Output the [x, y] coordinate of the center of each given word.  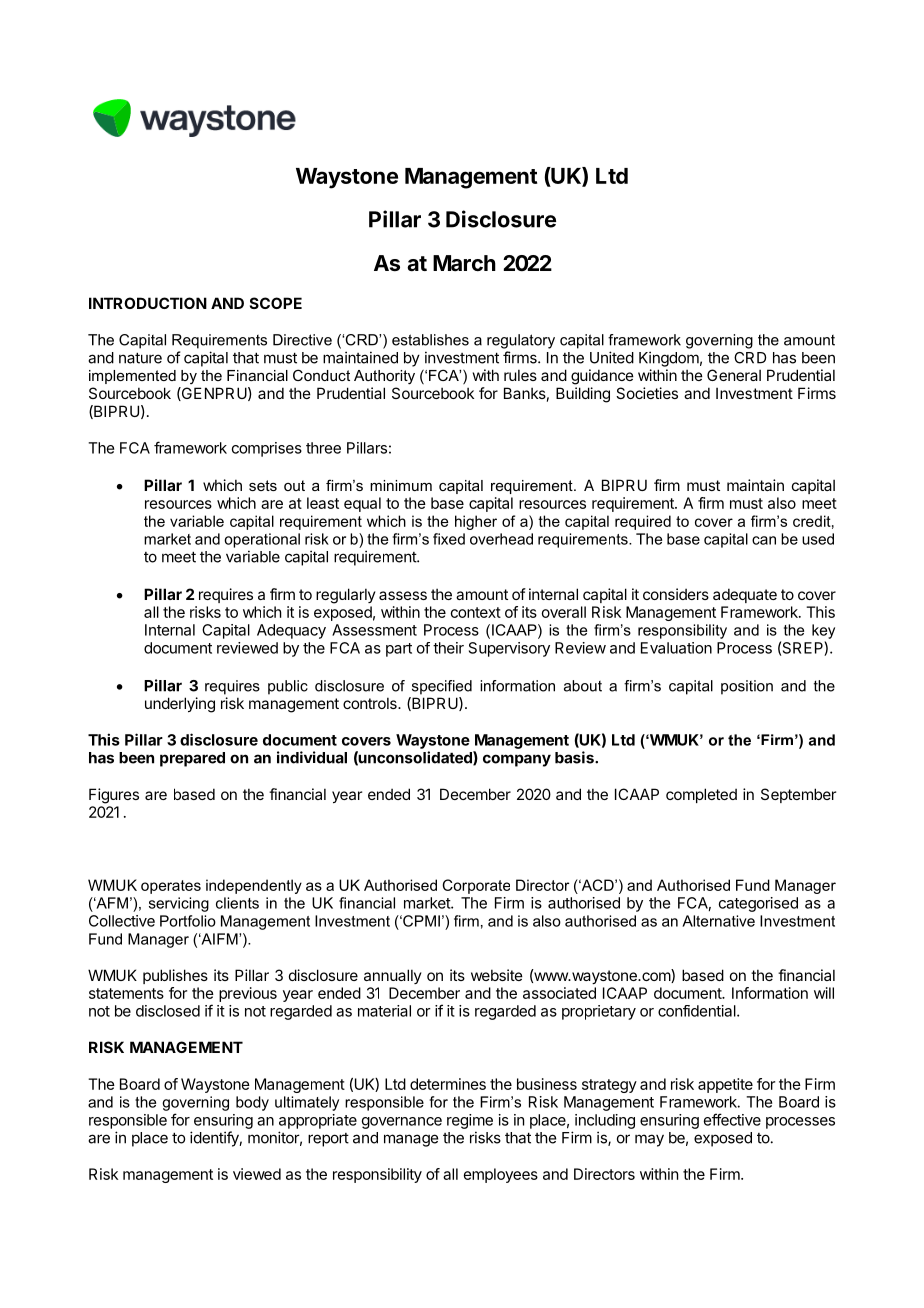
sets [263, 485]
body [252, 1103]
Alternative [718, 921]
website [497, 975]
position [747, 687]
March [464, 263]
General [734, 375]
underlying [180, 705]
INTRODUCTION [148, 303]
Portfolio [188, 921]
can [764, 540]
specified [442, 687]
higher [476, 522]
